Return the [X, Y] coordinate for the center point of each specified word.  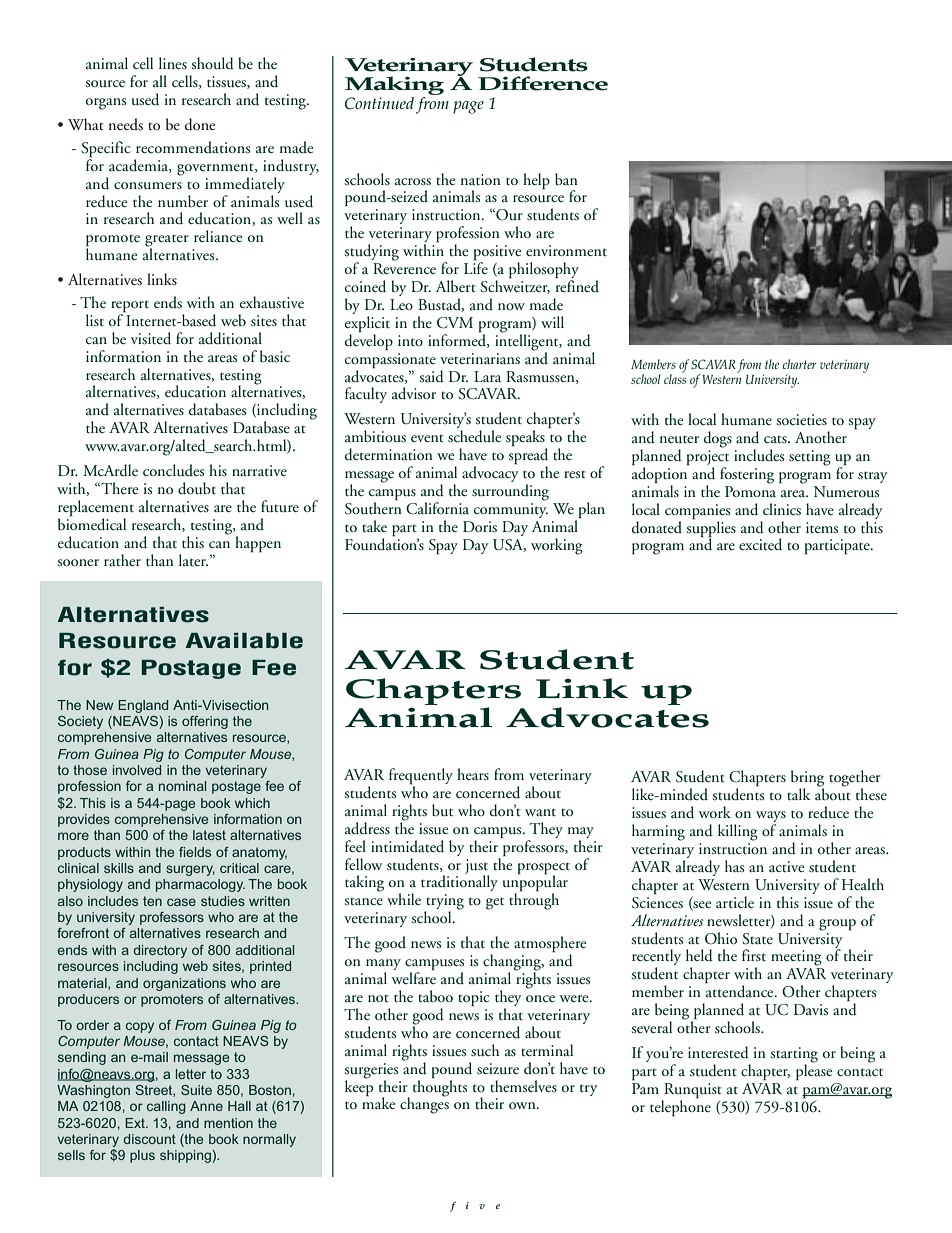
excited [760, 544]
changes [424, 1104]
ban [566, 179]
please [814, 1071]
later [193, 560]
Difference [543, 83]
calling [166, 1107]
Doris [480, 527]
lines [173, 63]
